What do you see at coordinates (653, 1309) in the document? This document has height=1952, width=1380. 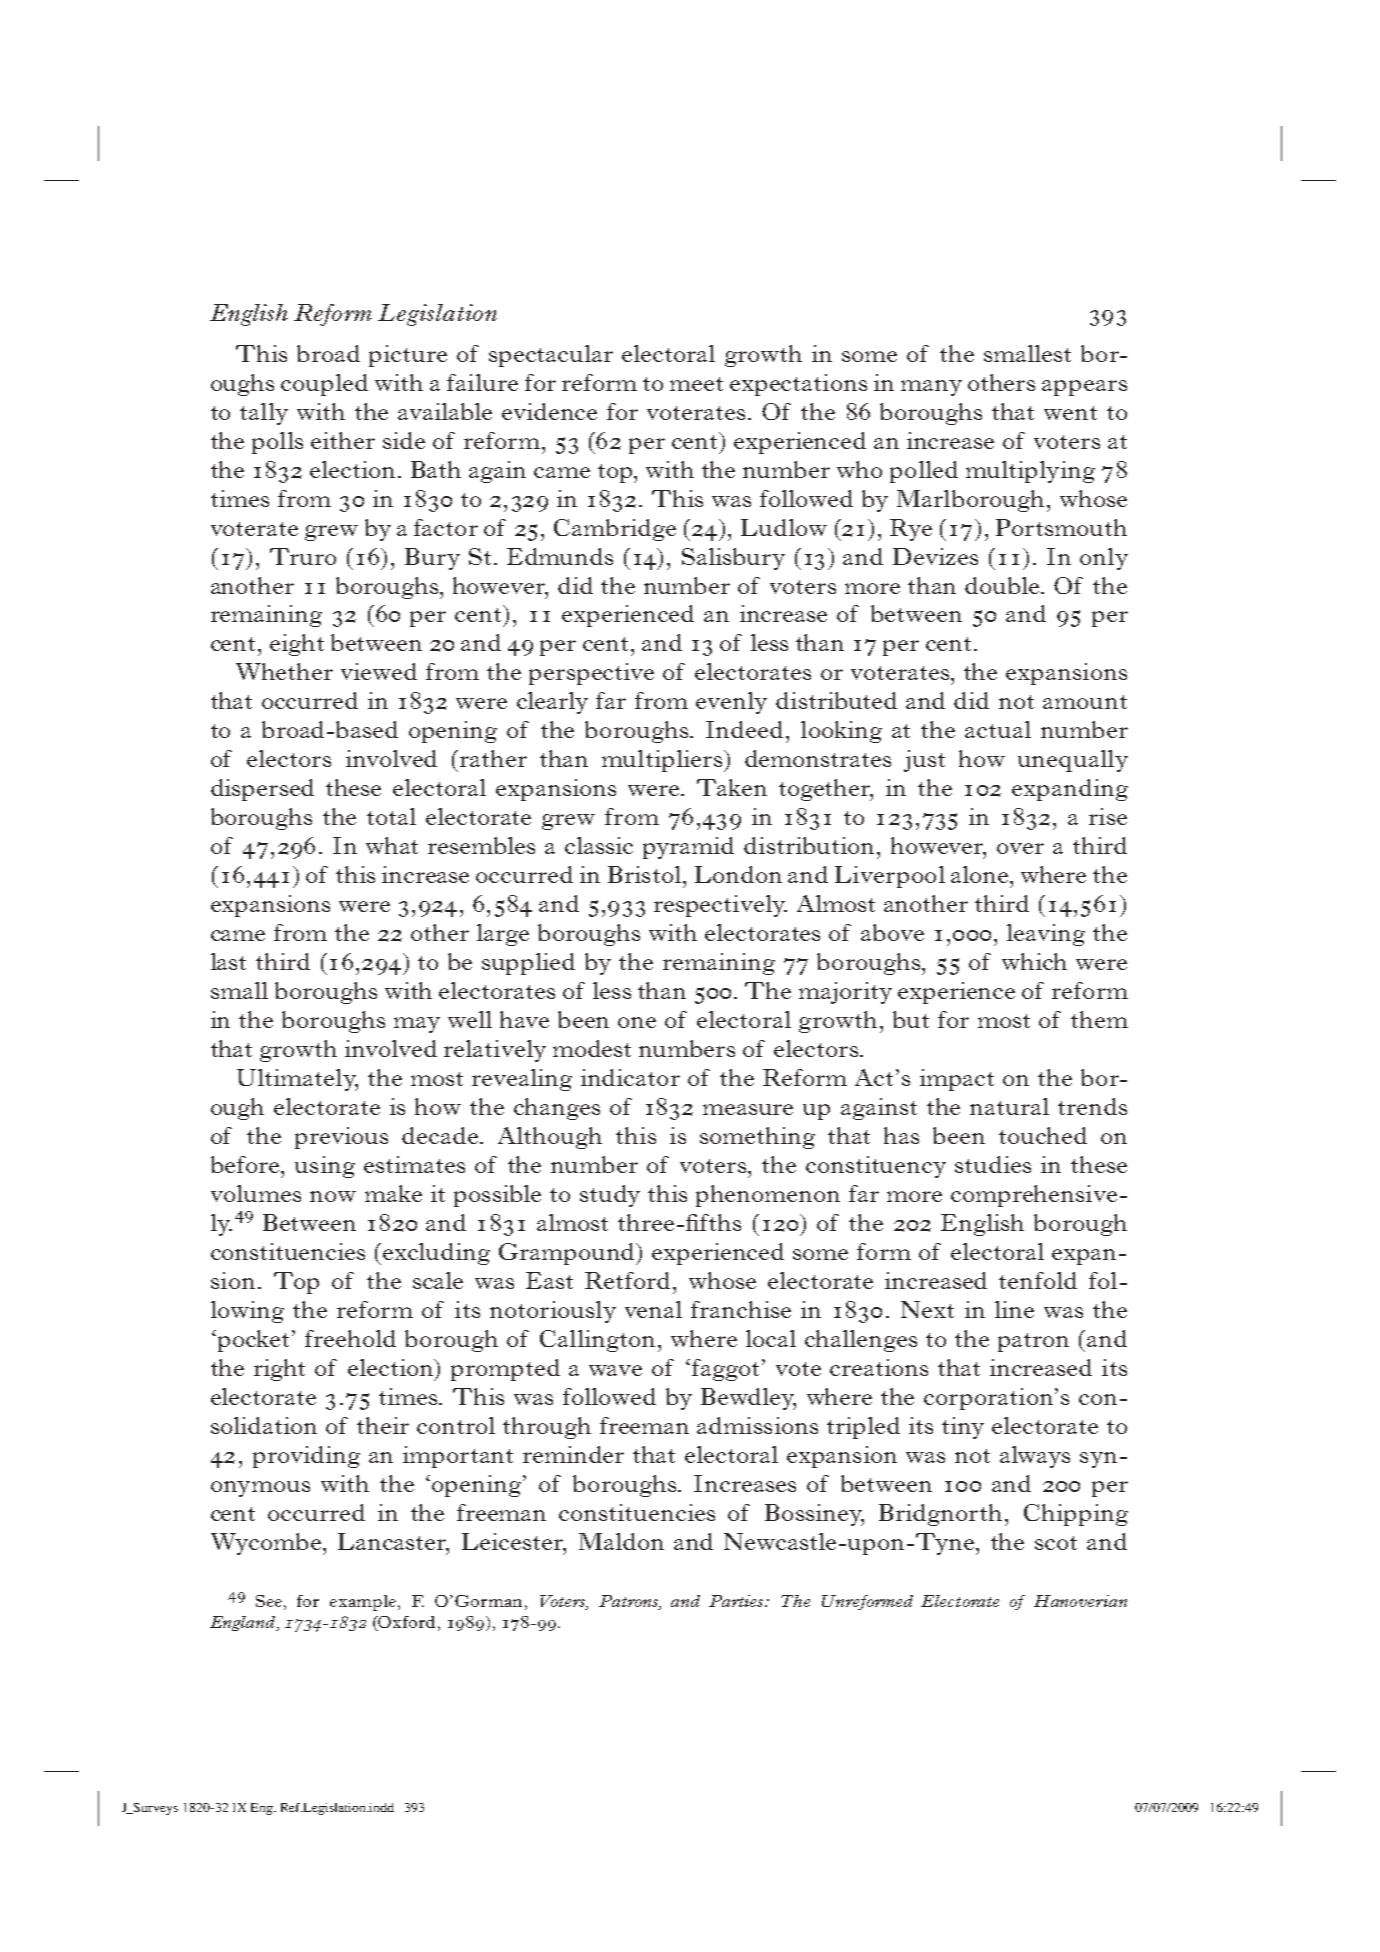 I see `venal` at bounding box center [653, 1309].
